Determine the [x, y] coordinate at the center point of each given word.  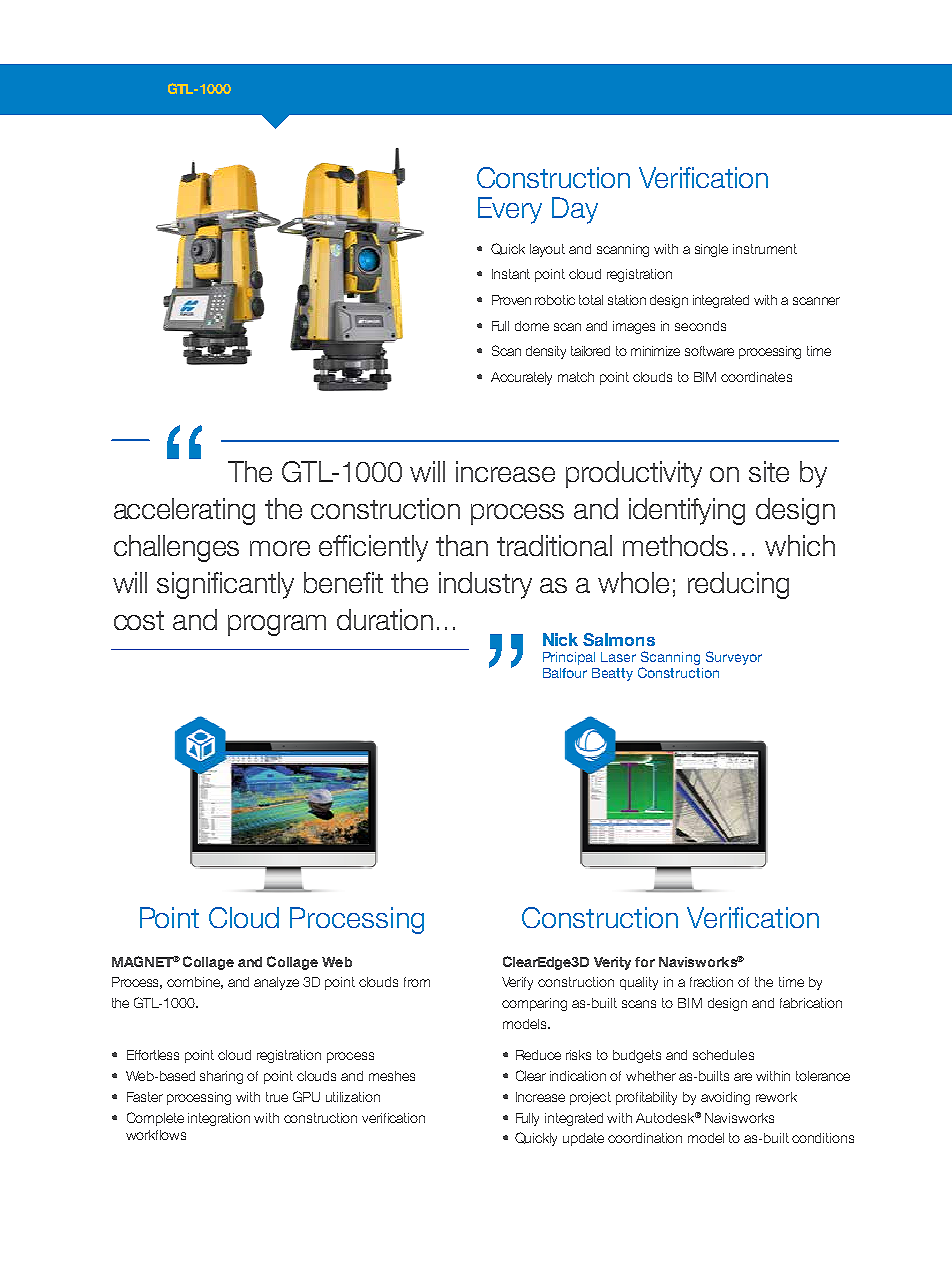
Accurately [521, 378]
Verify [517, 983]
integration [219, 1119]
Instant [511, 274]
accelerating [184, 511]
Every [510, 210]
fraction [711, 982]
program [277, 625]
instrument [765, 249]
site [769, 471]
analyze [276, 983]
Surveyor [734, 658]
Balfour [565, 673]
